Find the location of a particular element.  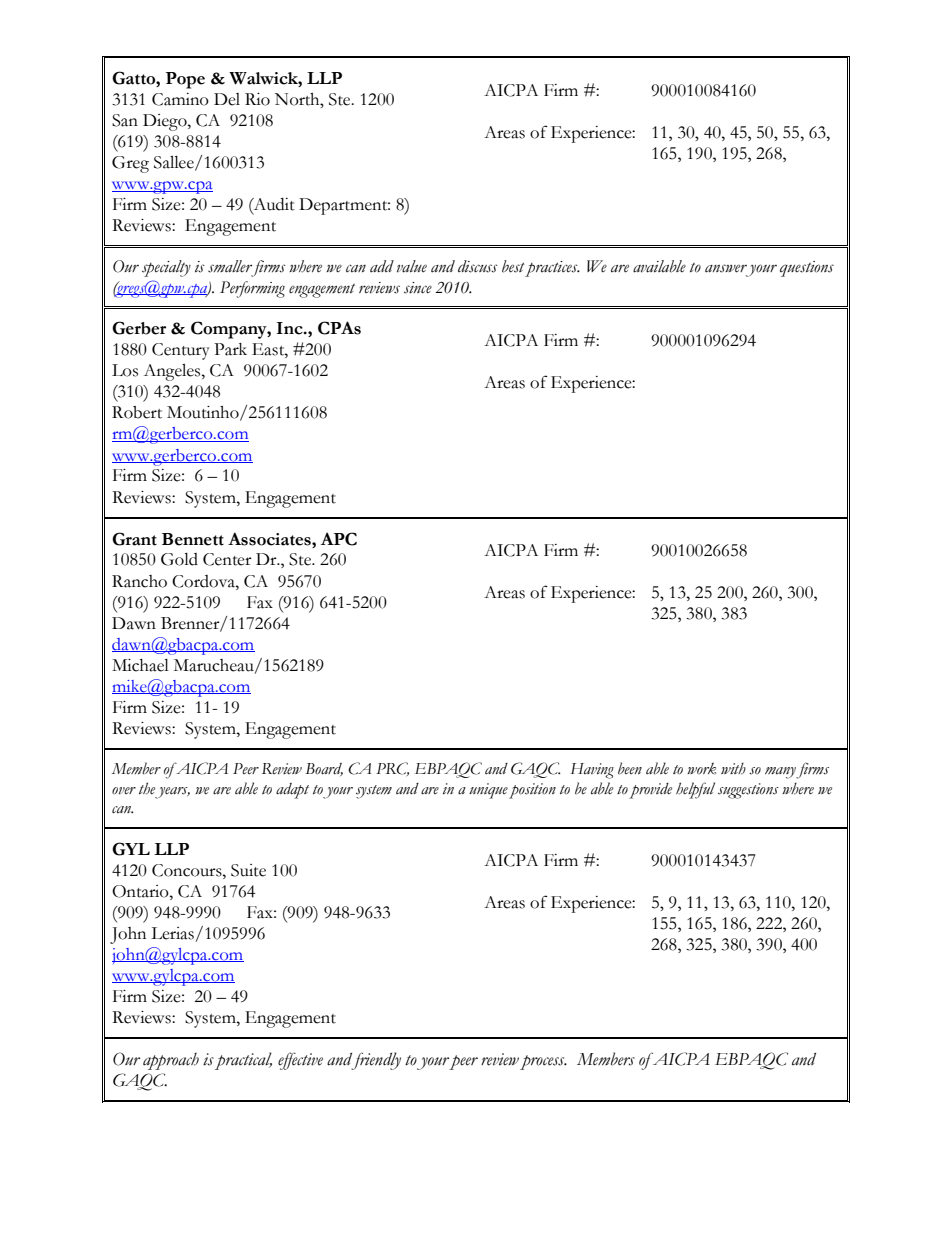

Park is located at coordinates (230, 349).
